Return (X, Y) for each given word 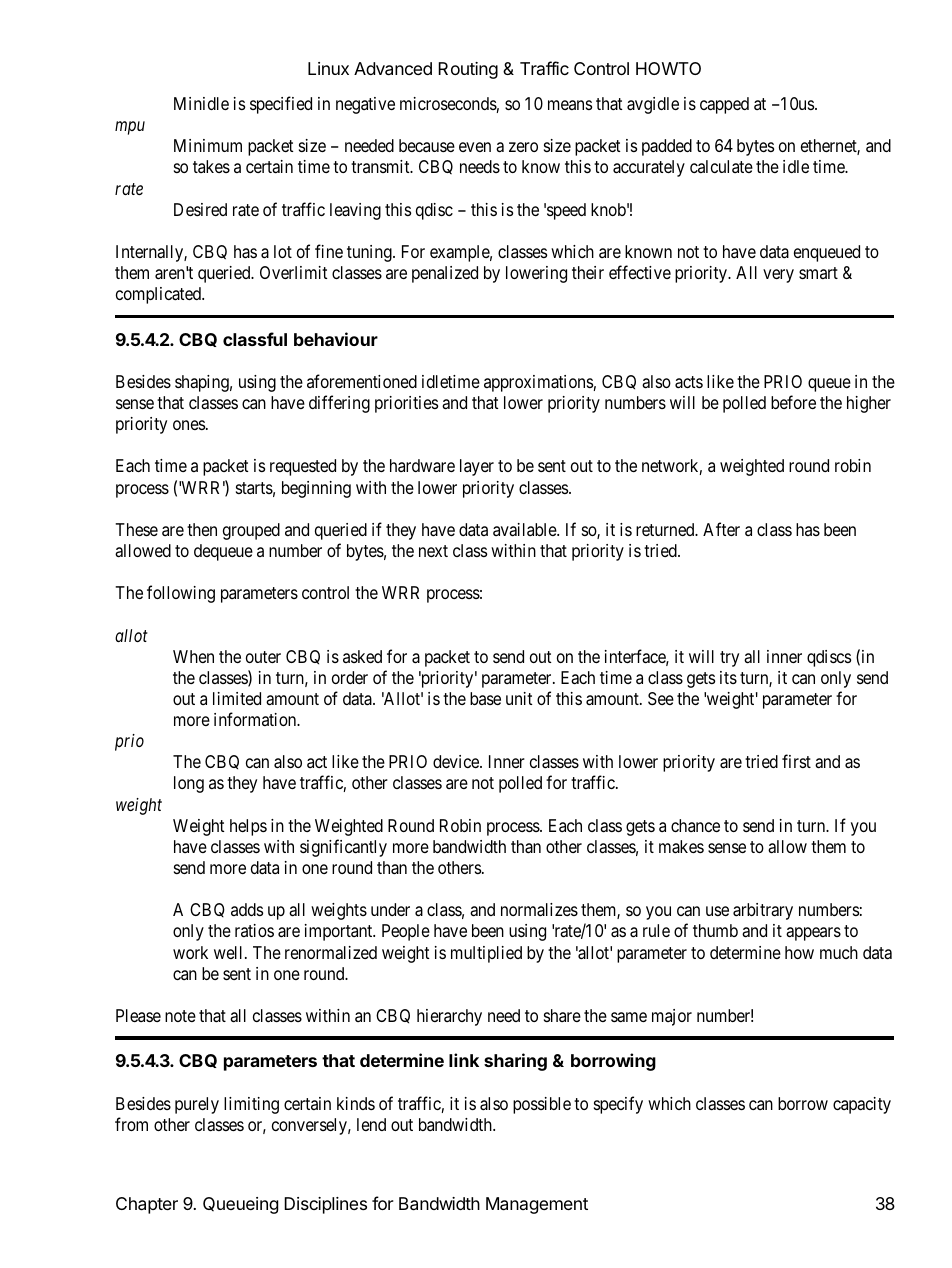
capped (724, 105)
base (485, 698)
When (193, 656)
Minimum (208, 145)
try (729, 659)
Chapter (147, 1205)
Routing (468, 70)
